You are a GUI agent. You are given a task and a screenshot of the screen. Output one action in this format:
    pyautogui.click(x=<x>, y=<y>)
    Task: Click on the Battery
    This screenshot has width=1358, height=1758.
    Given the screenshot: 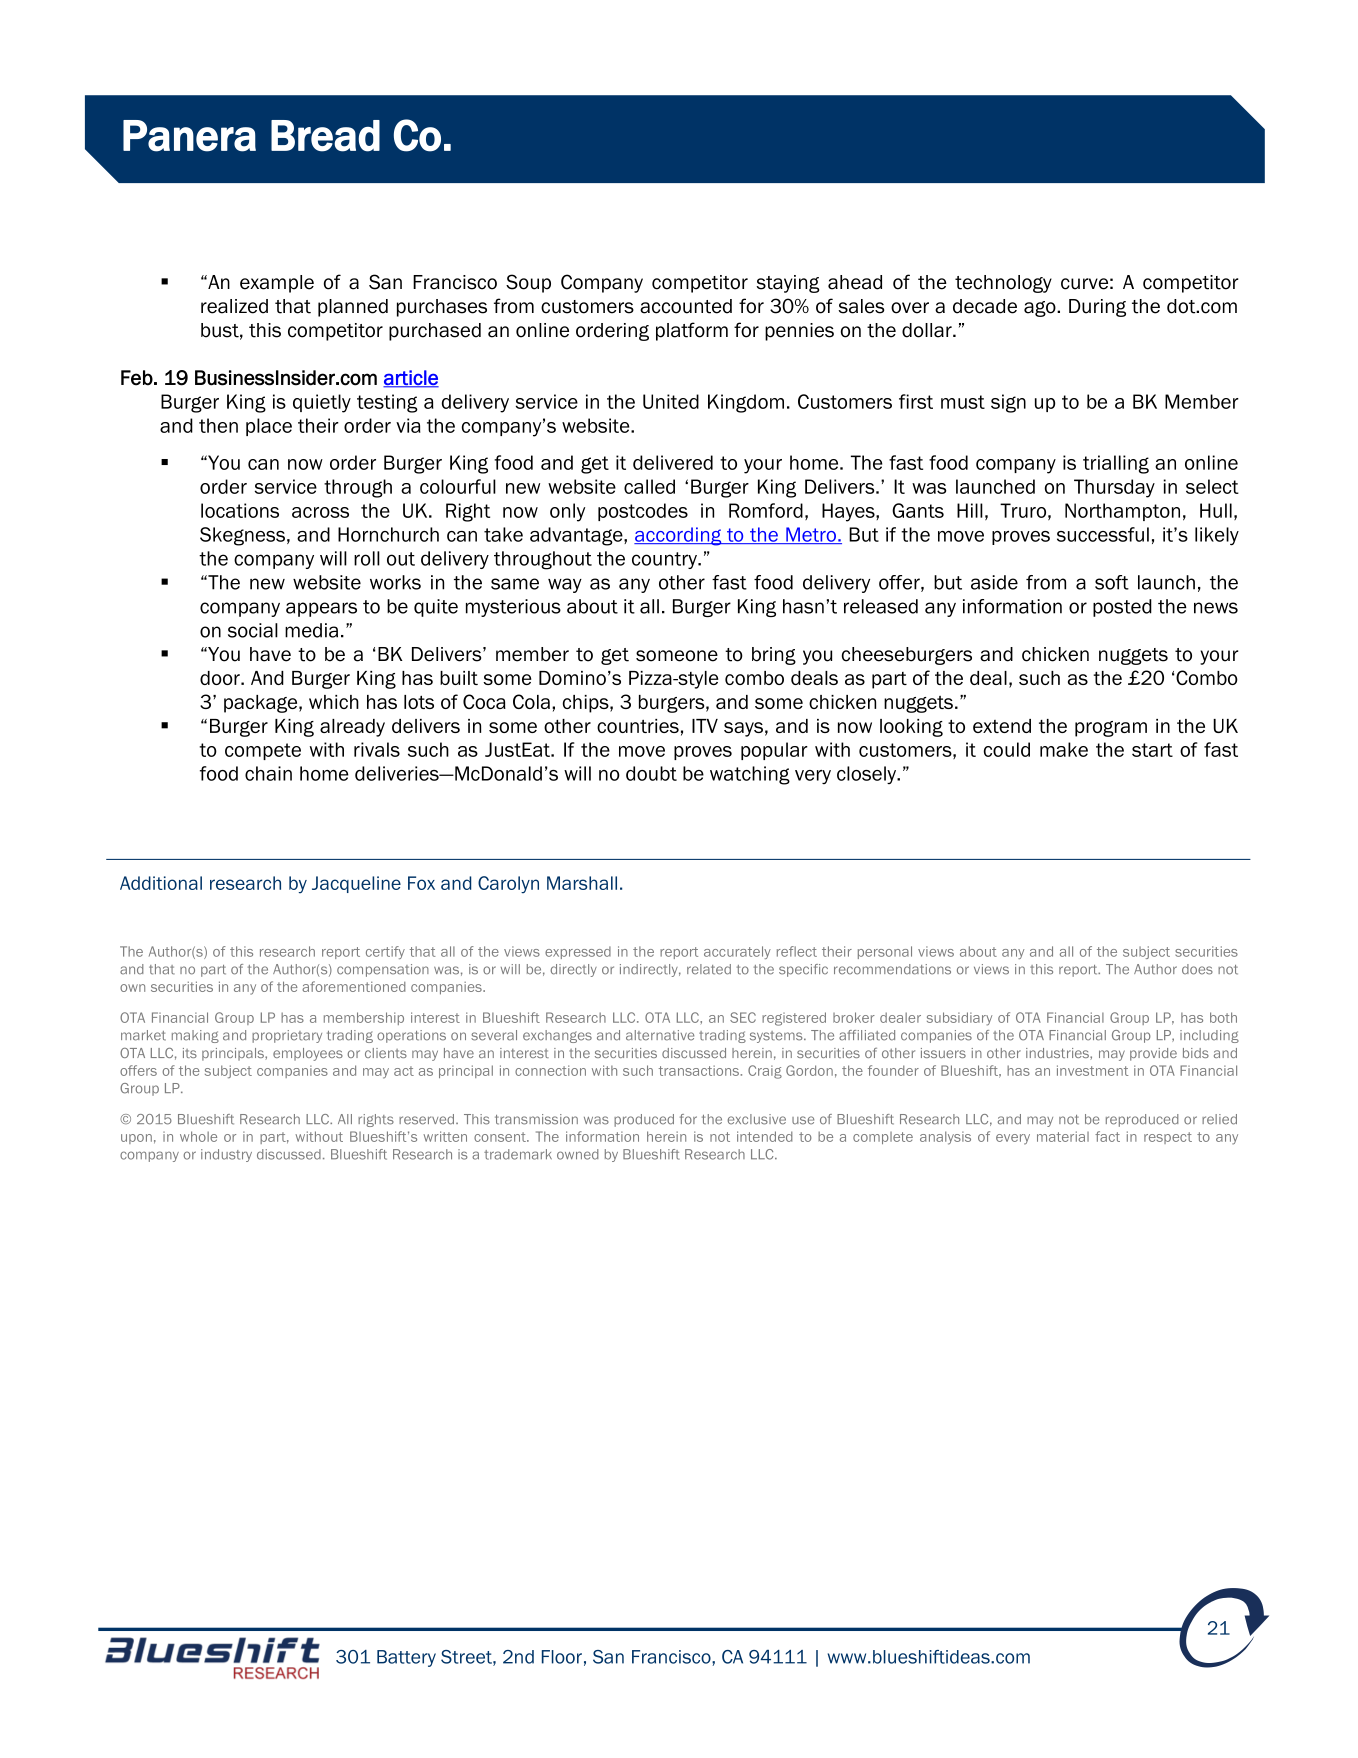 What is the action you would take?
    pyautogui.click(x=406, y=1658)
